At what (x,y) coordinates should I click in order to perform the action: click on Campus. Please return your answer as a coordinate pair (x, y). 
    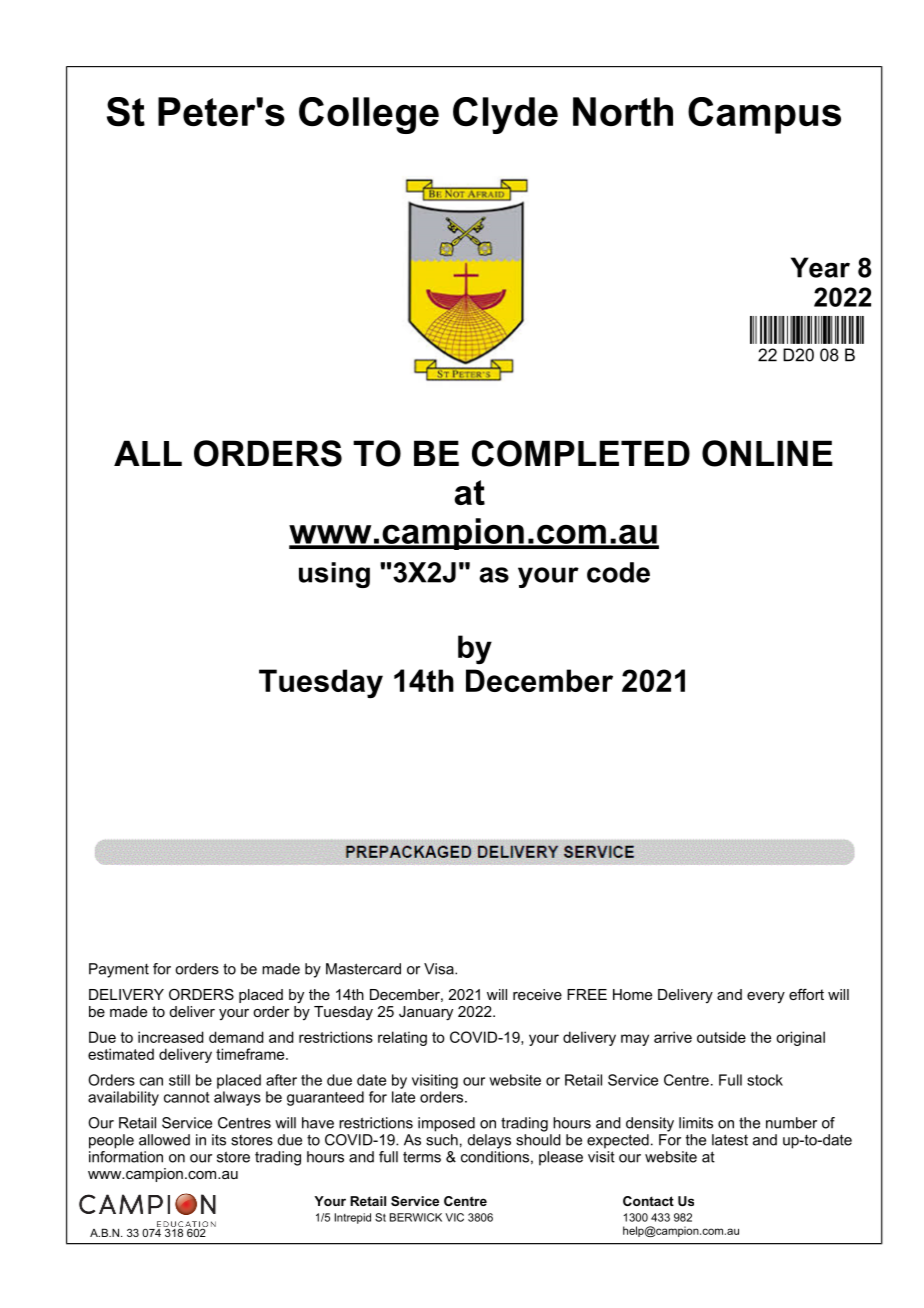
    Looking at the image, I should click on (764, 115).
